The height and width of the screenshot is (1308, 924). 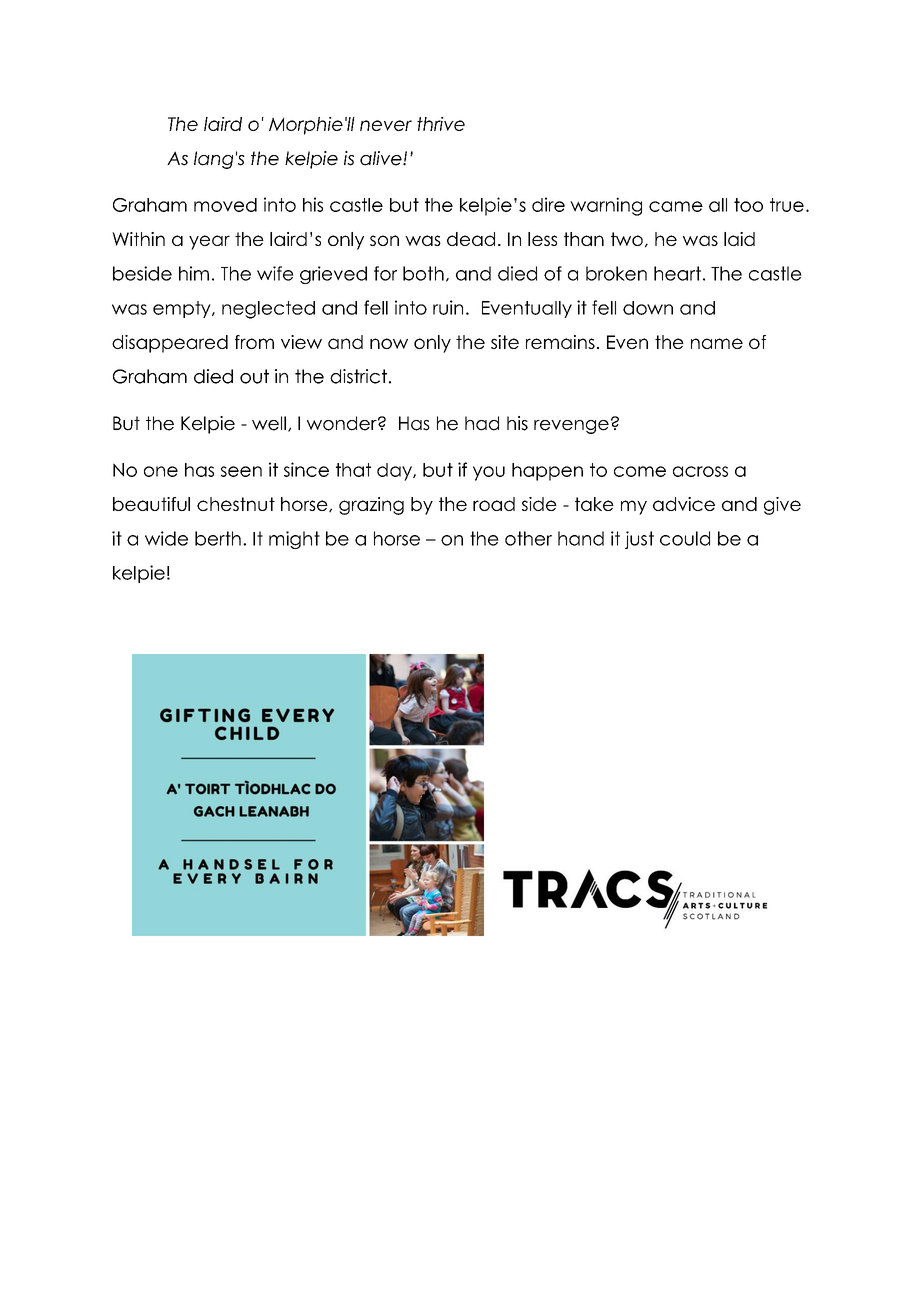 What do you see at coordinates (505, 342) in the screenshot?
I see `site` at bounding box center [505, 342].
